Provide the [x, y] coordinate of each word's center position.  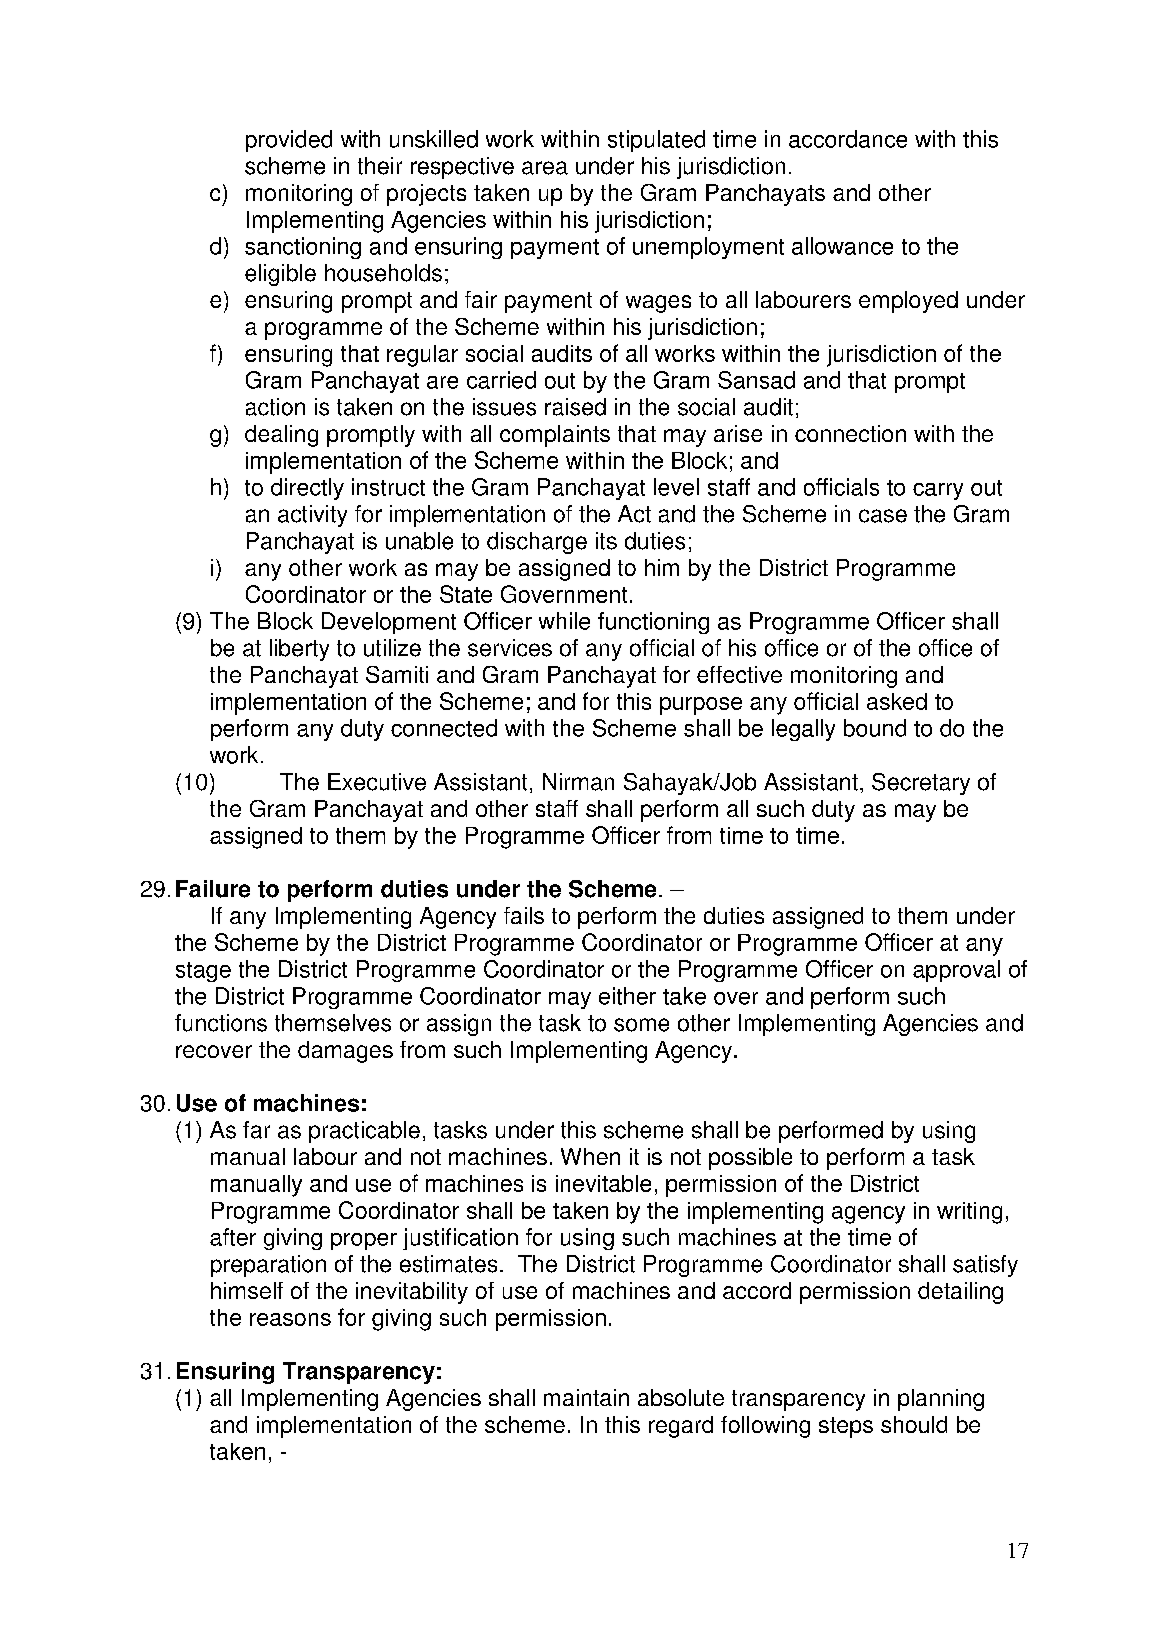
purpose [701, 706]
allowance [842, 246]
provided [289, 141]
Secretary [921, 784]
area [545, 168]
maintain [586, 1397]
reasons [290, 1319]
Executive [377, 782]
